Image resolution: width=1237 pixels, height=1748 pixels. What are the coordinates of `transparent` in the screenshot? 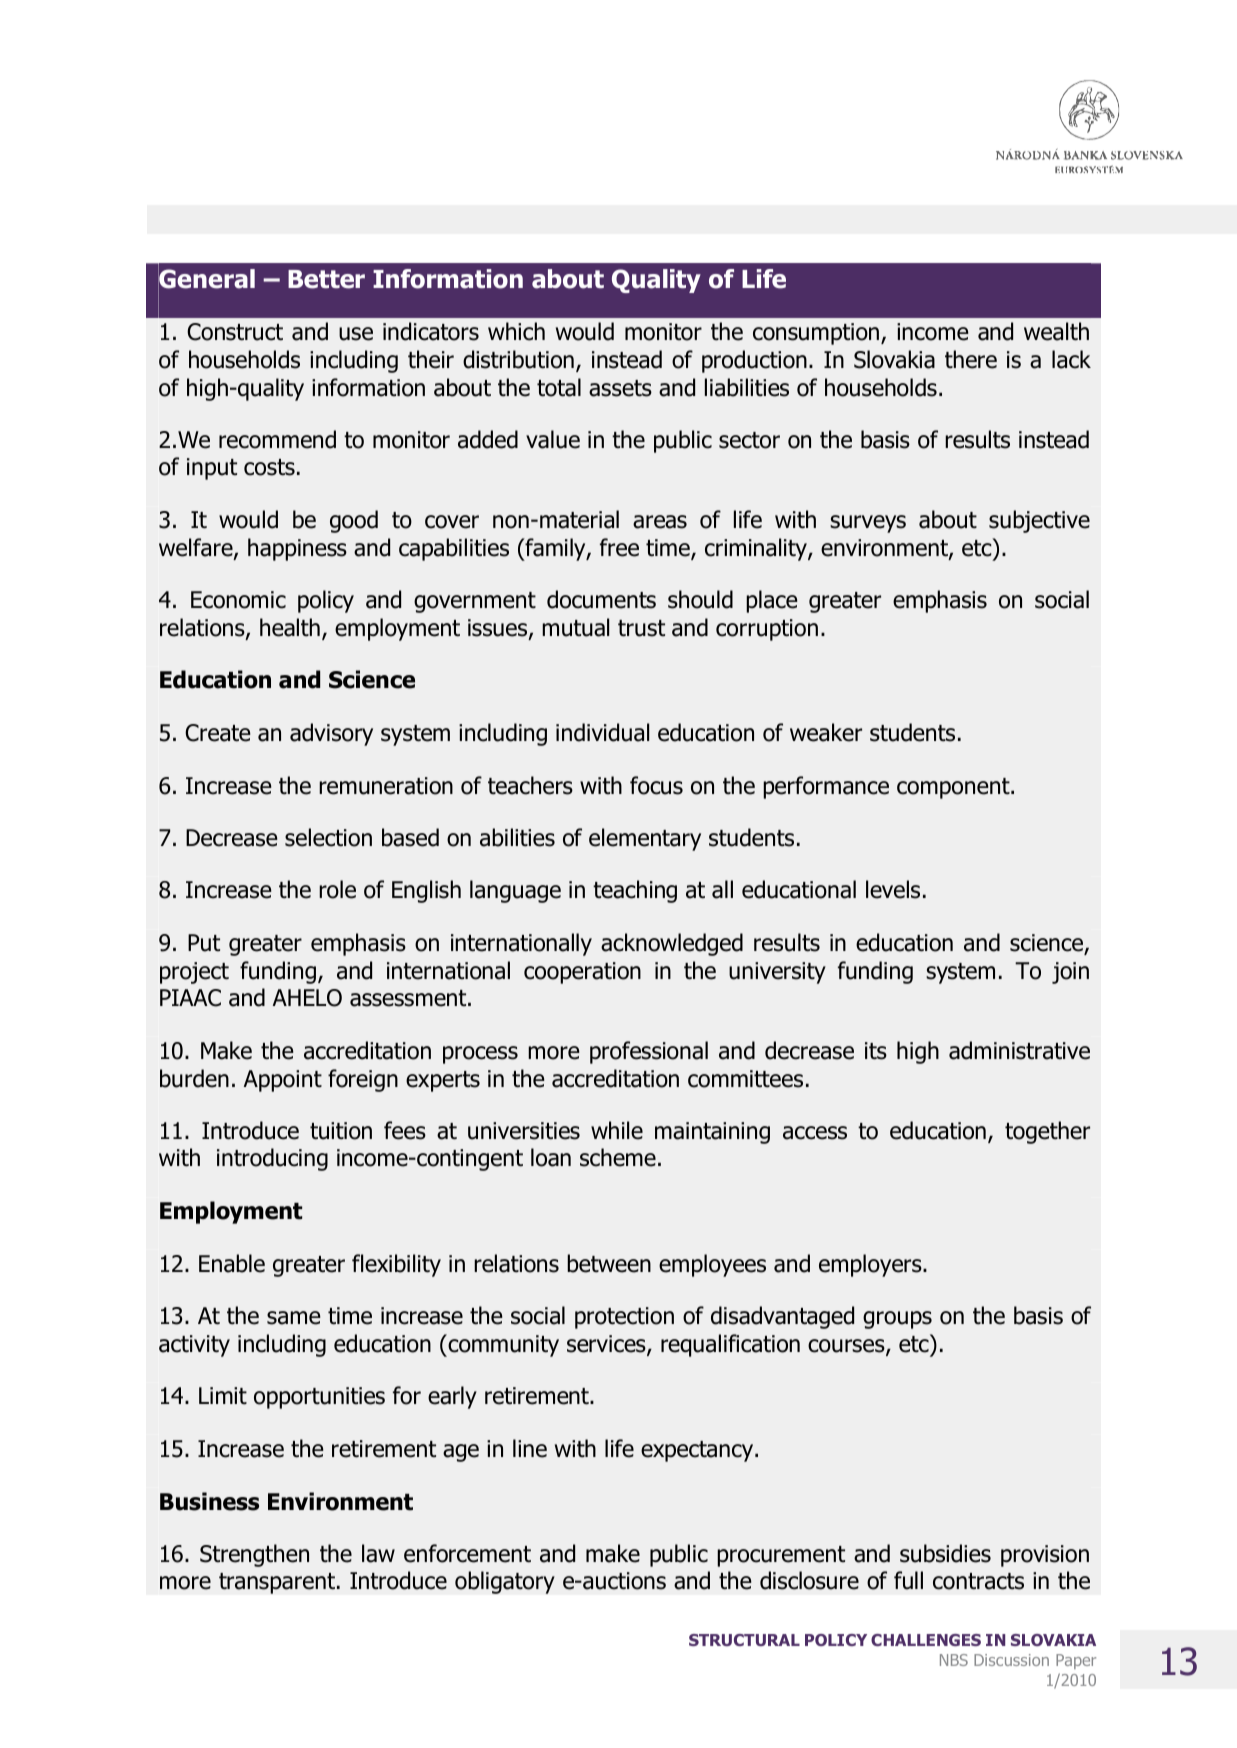 It's located at (277, 1583).
